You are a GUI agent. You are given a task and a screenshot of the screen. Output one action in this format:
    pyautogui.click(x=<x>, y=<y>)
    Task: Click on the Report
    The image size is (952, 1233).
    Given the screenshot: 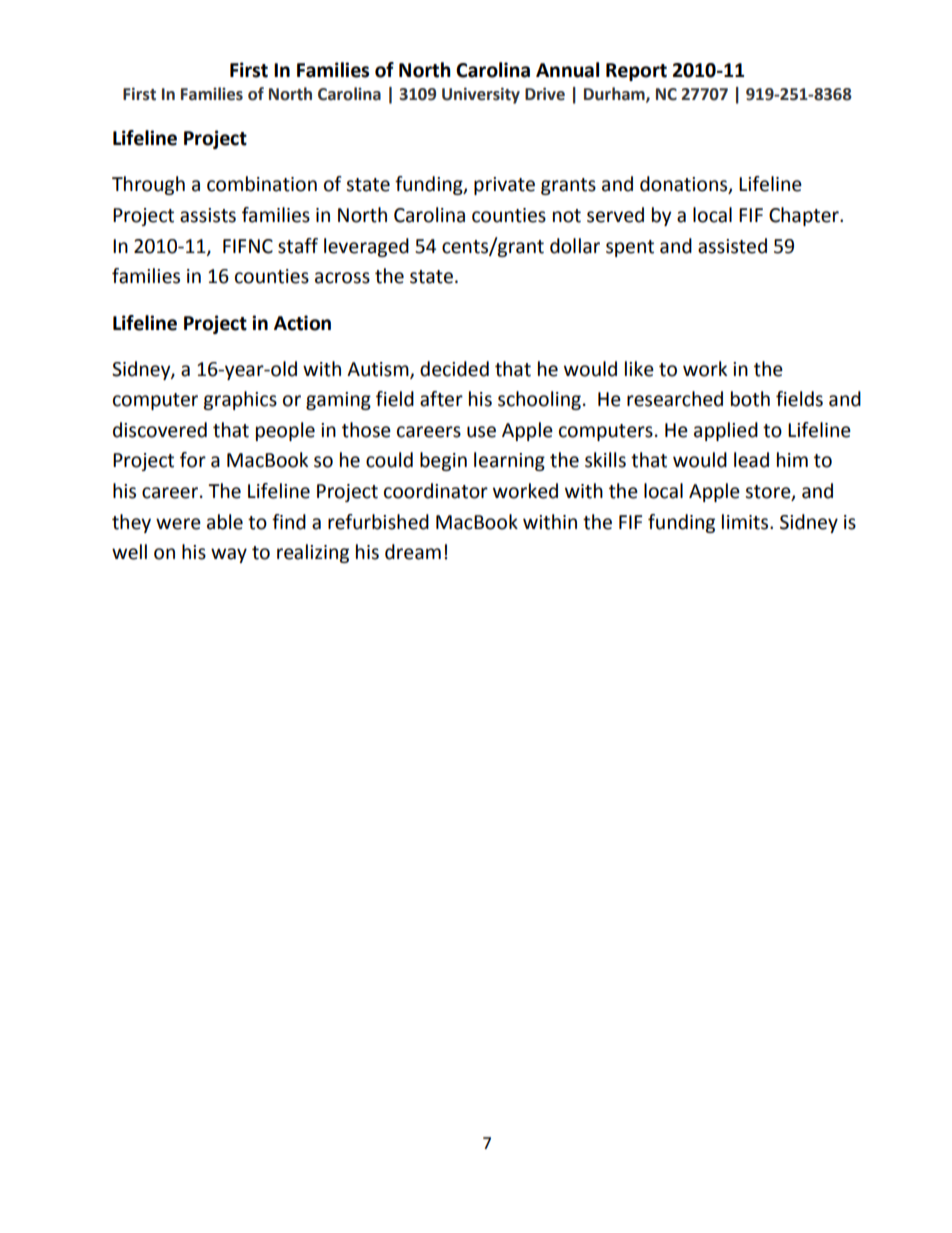 What is the action you would take?
    pyautogui.click(x=636, y=72)
